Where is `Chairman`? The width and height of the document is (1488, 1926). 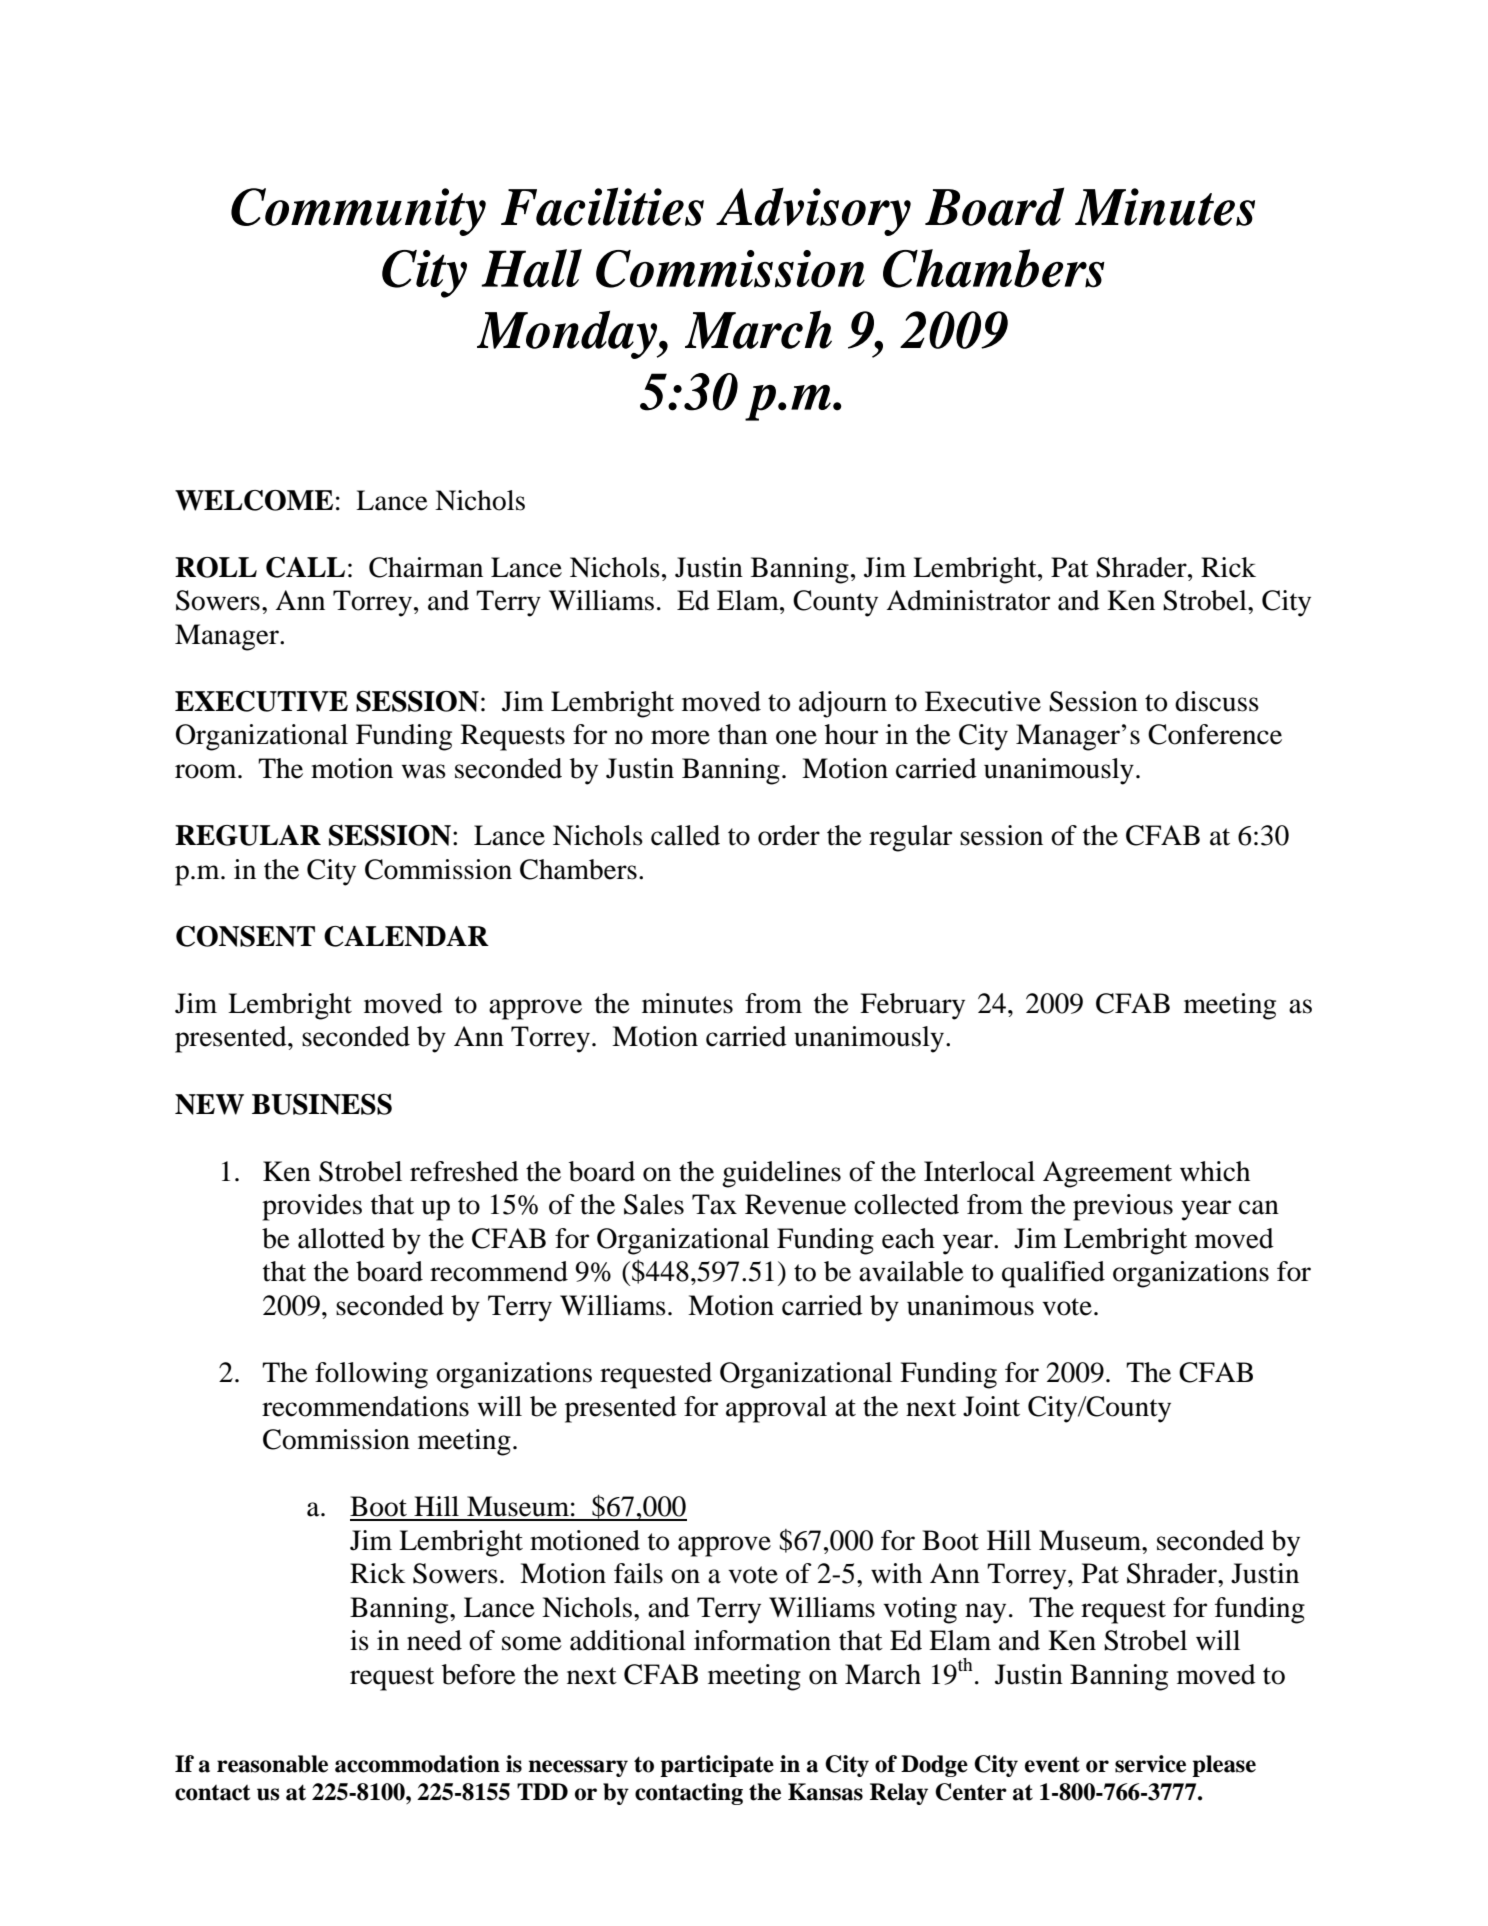 Chairman is located at coordinates (426, 567).
